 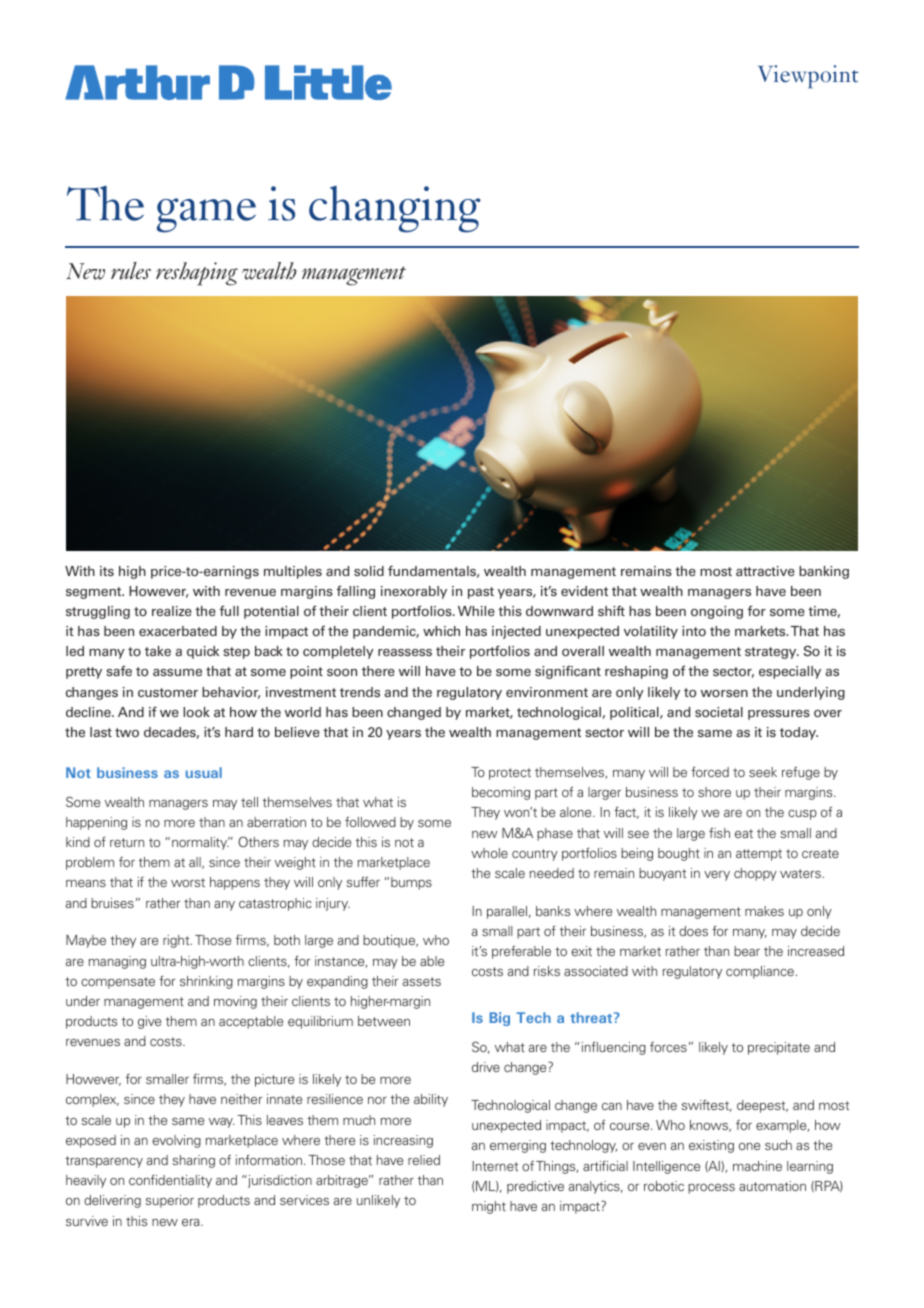 What do you see at coordinates (395, 209) in the screenshot?
I see `changing` at bounding box center [395, 209].
